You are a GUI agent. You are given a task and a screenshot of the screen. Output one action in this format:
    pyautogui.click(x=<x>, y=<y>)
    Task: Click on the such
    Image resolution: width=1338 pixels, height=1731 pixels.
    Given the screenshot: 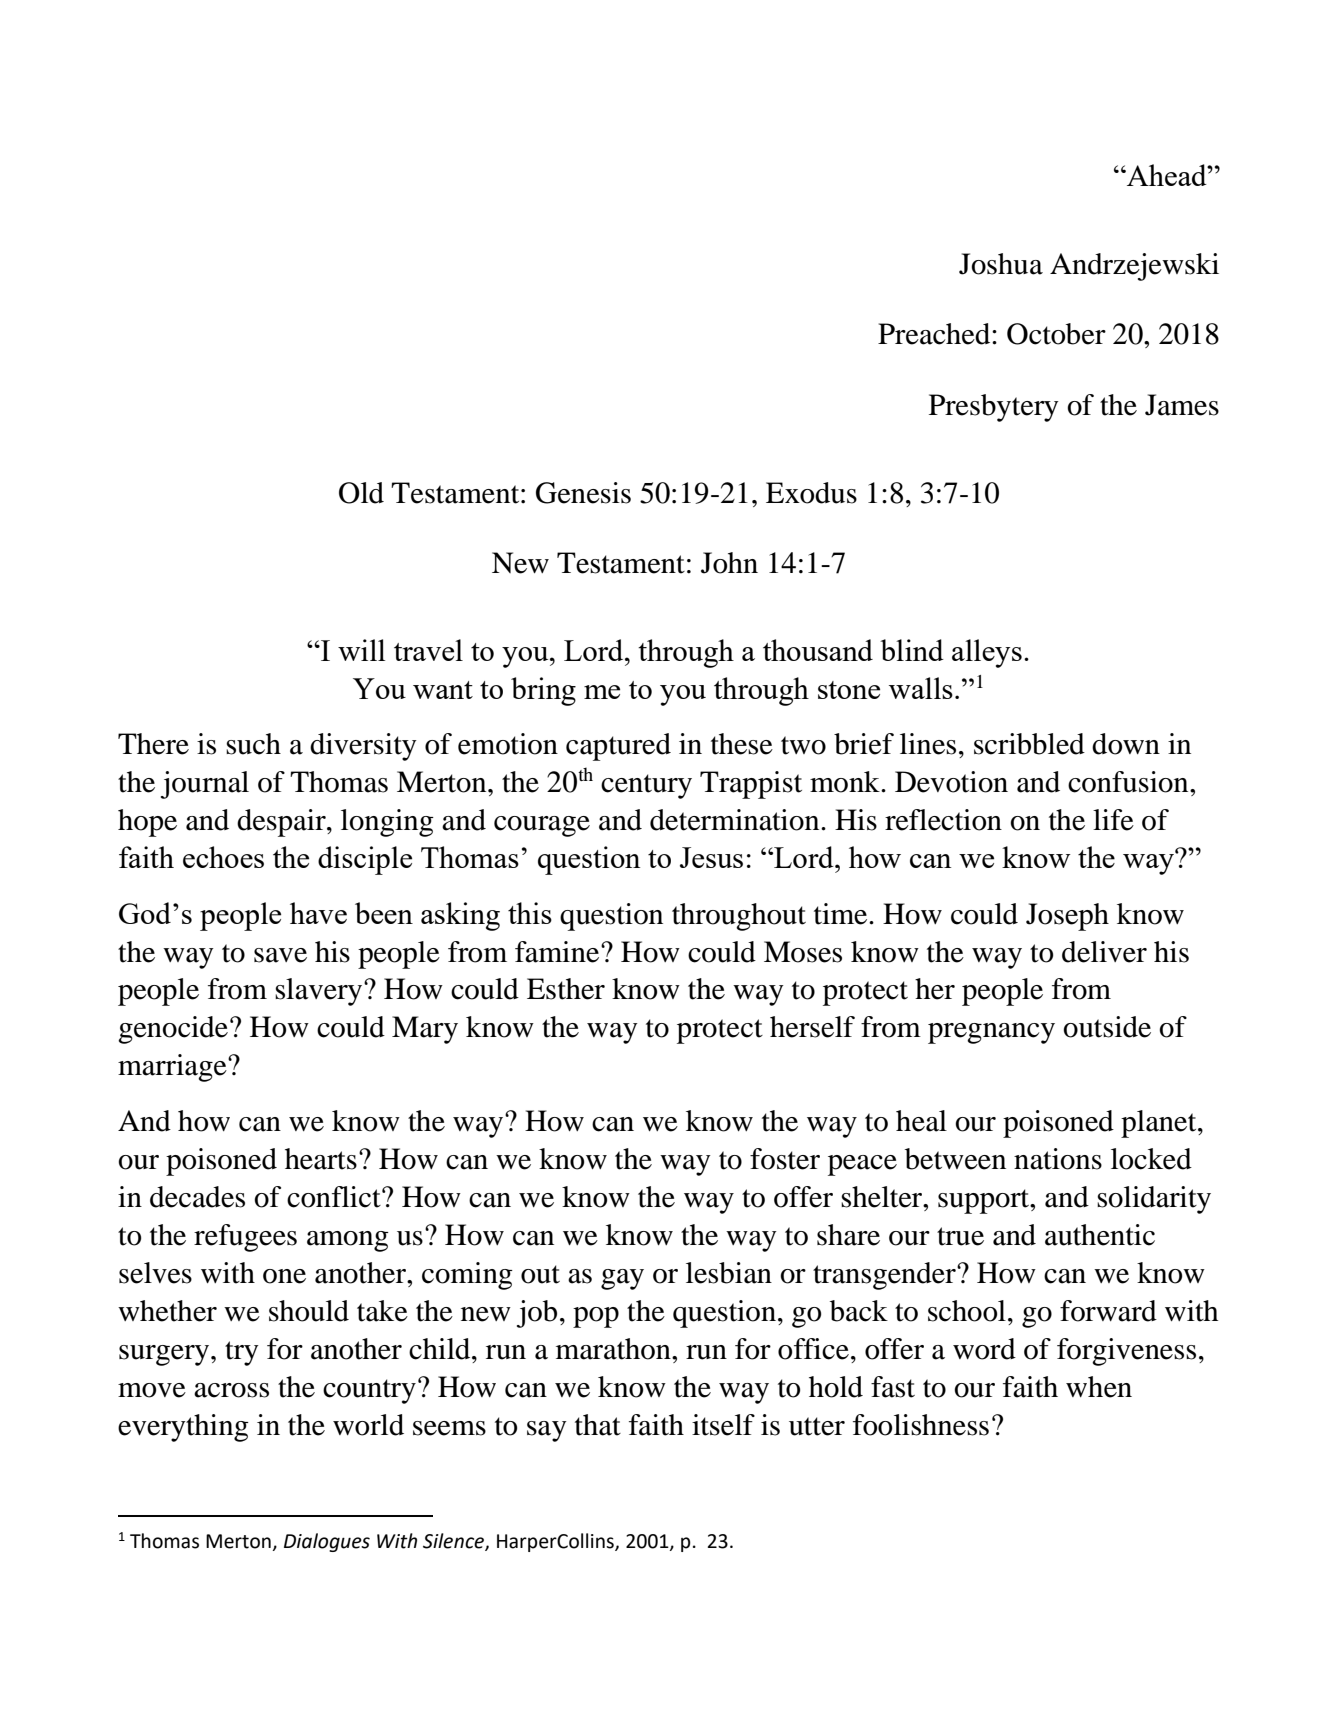 What is the action you would take?
    pyautogui.click(x=253, y=744)
